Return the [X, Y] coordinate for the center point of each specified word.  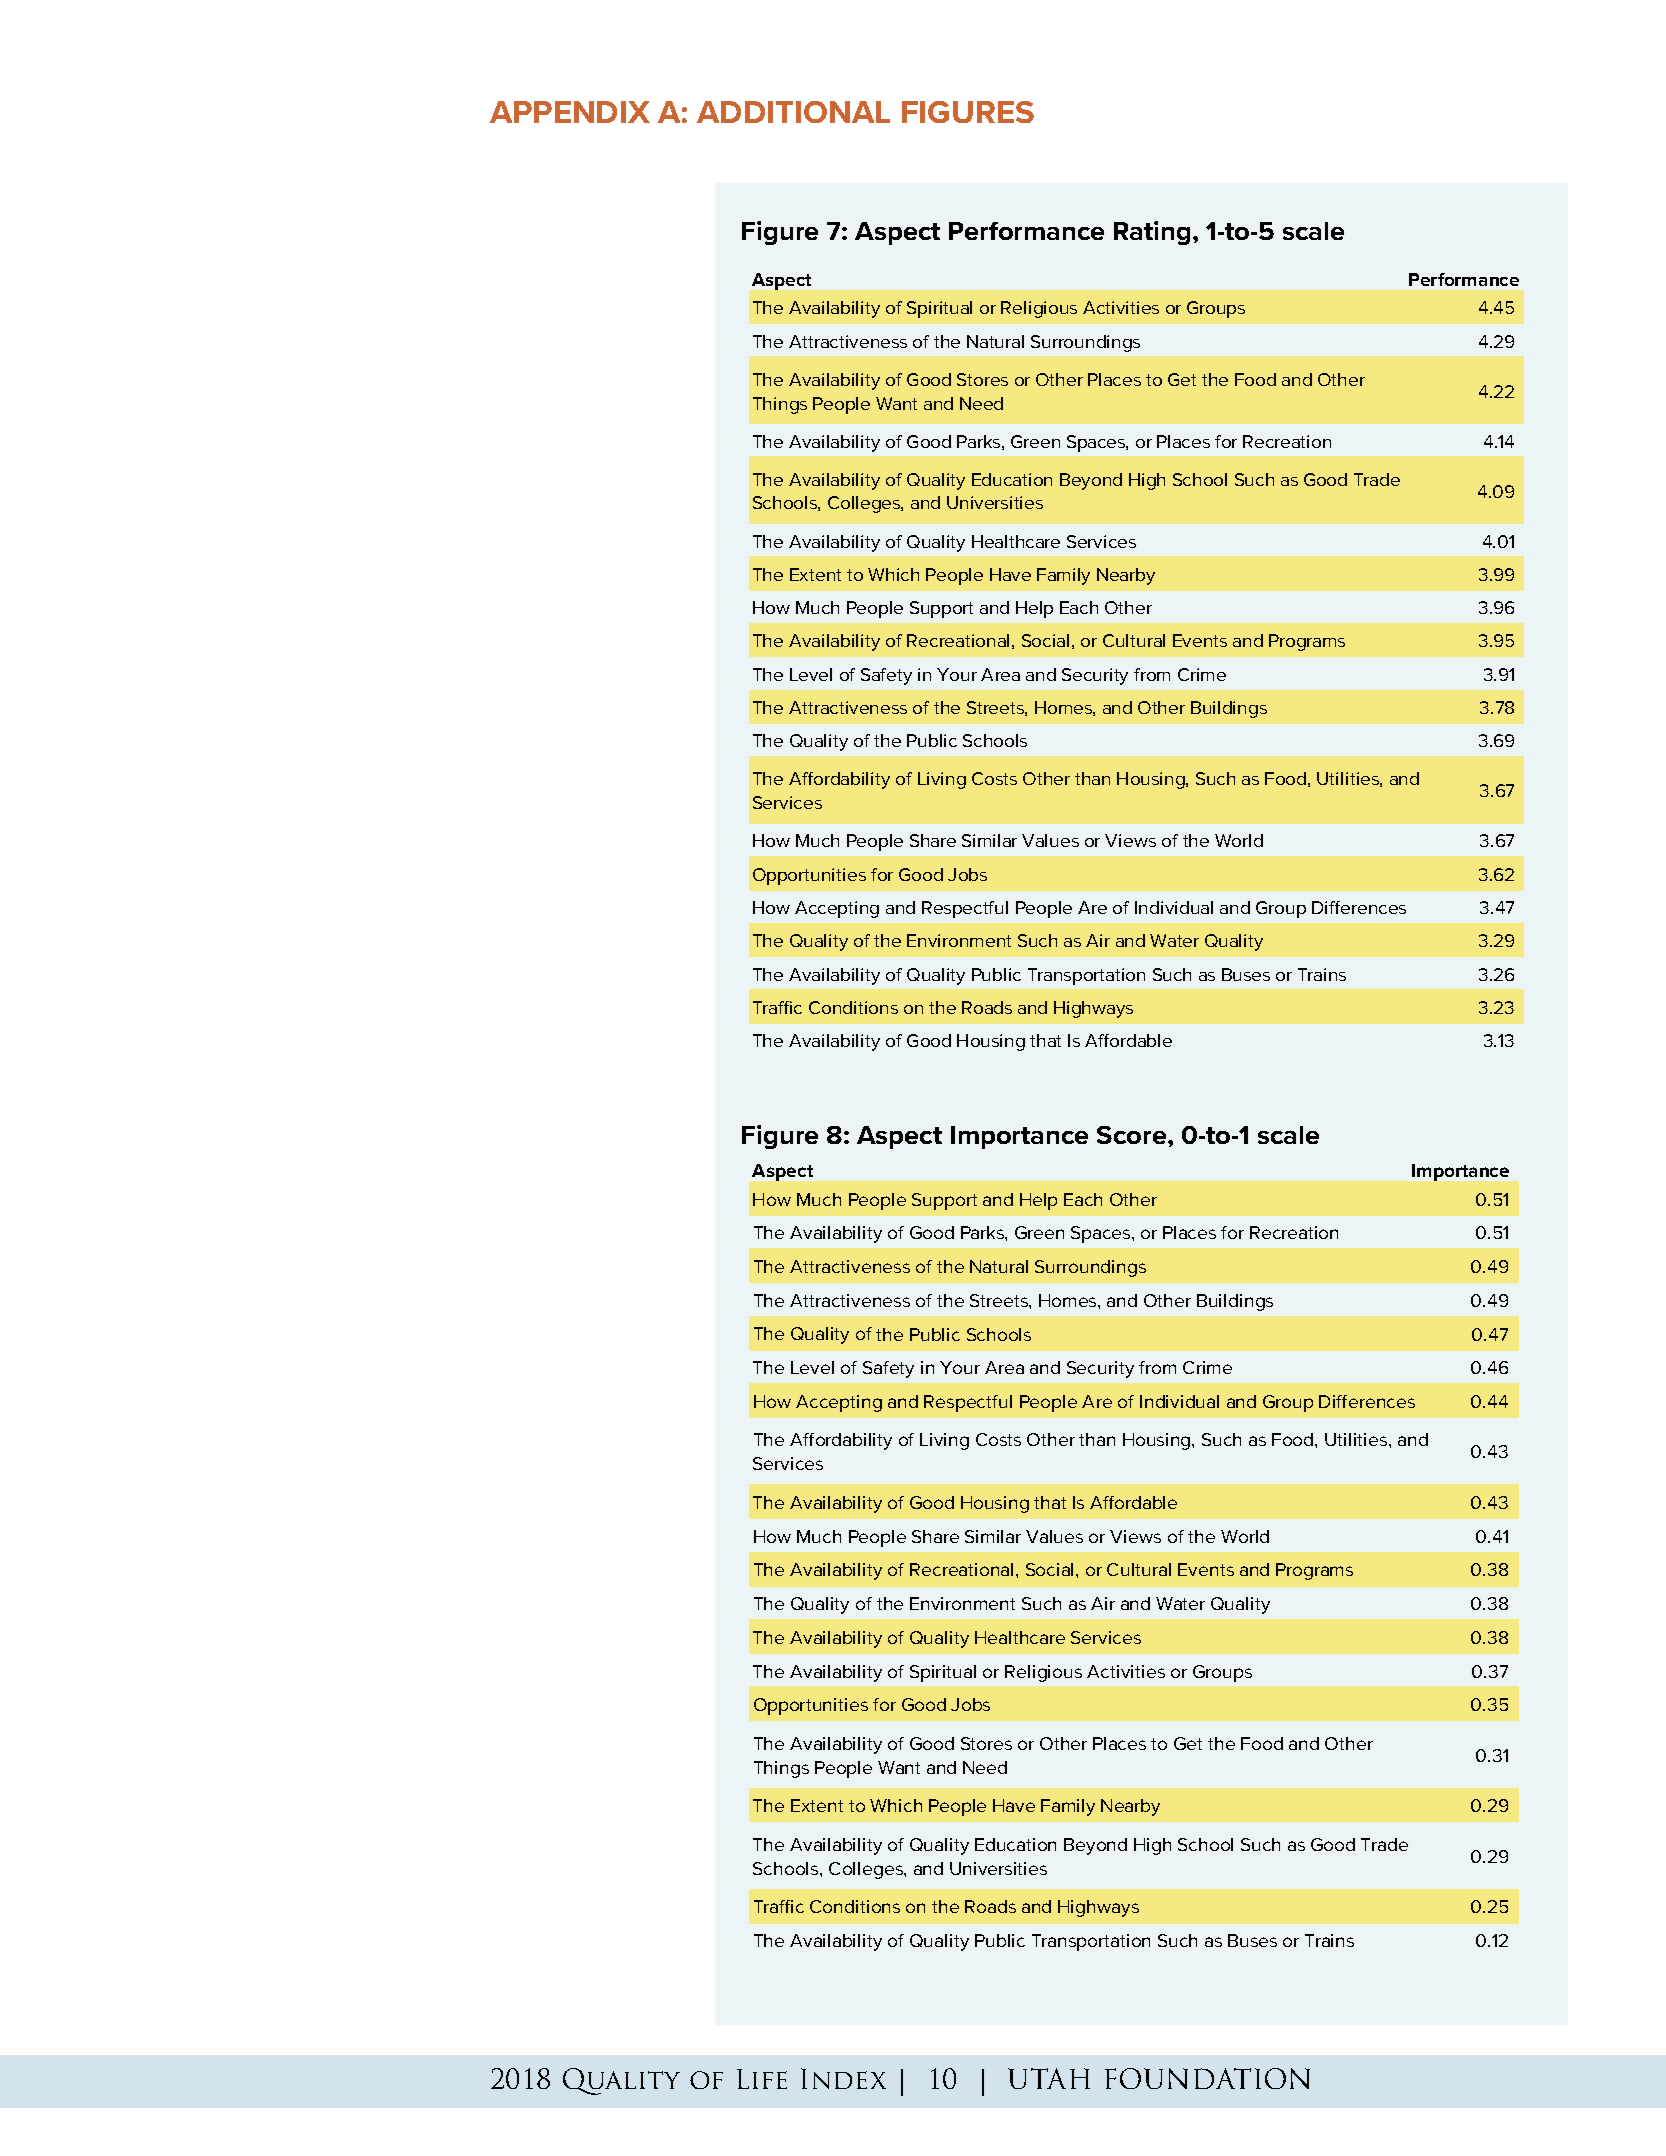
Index [843, 2078]
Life [762, 2079]
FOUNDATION [1207, 2078]
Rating [1152, 233]
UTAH [1049, 2078]
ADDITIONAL [793, 112]
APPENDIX [570, 112]
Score [1133, 1135]
